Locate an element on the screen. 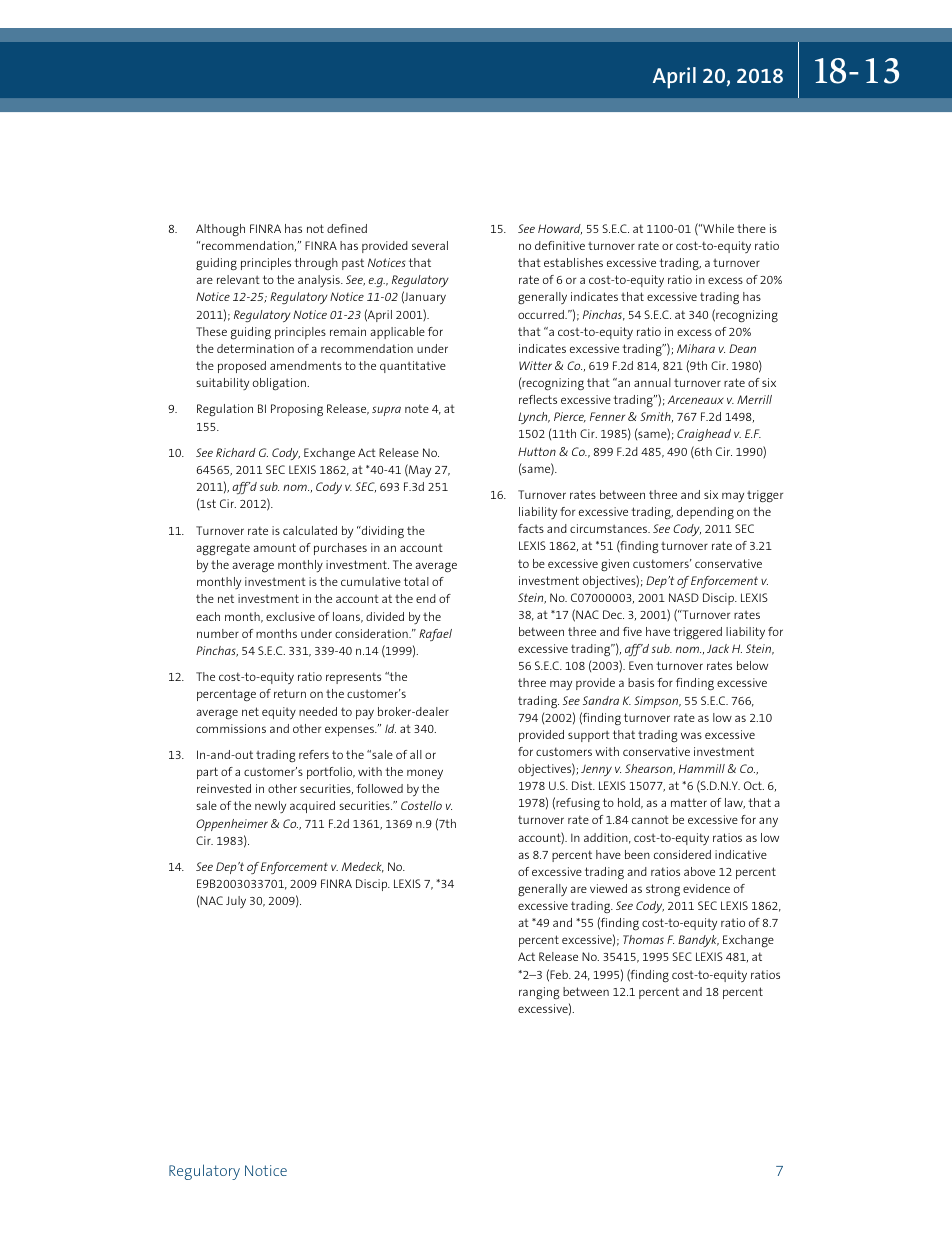 The width and height of the screenshot is (952, 1233). through is located at coordinates (316, 264).
